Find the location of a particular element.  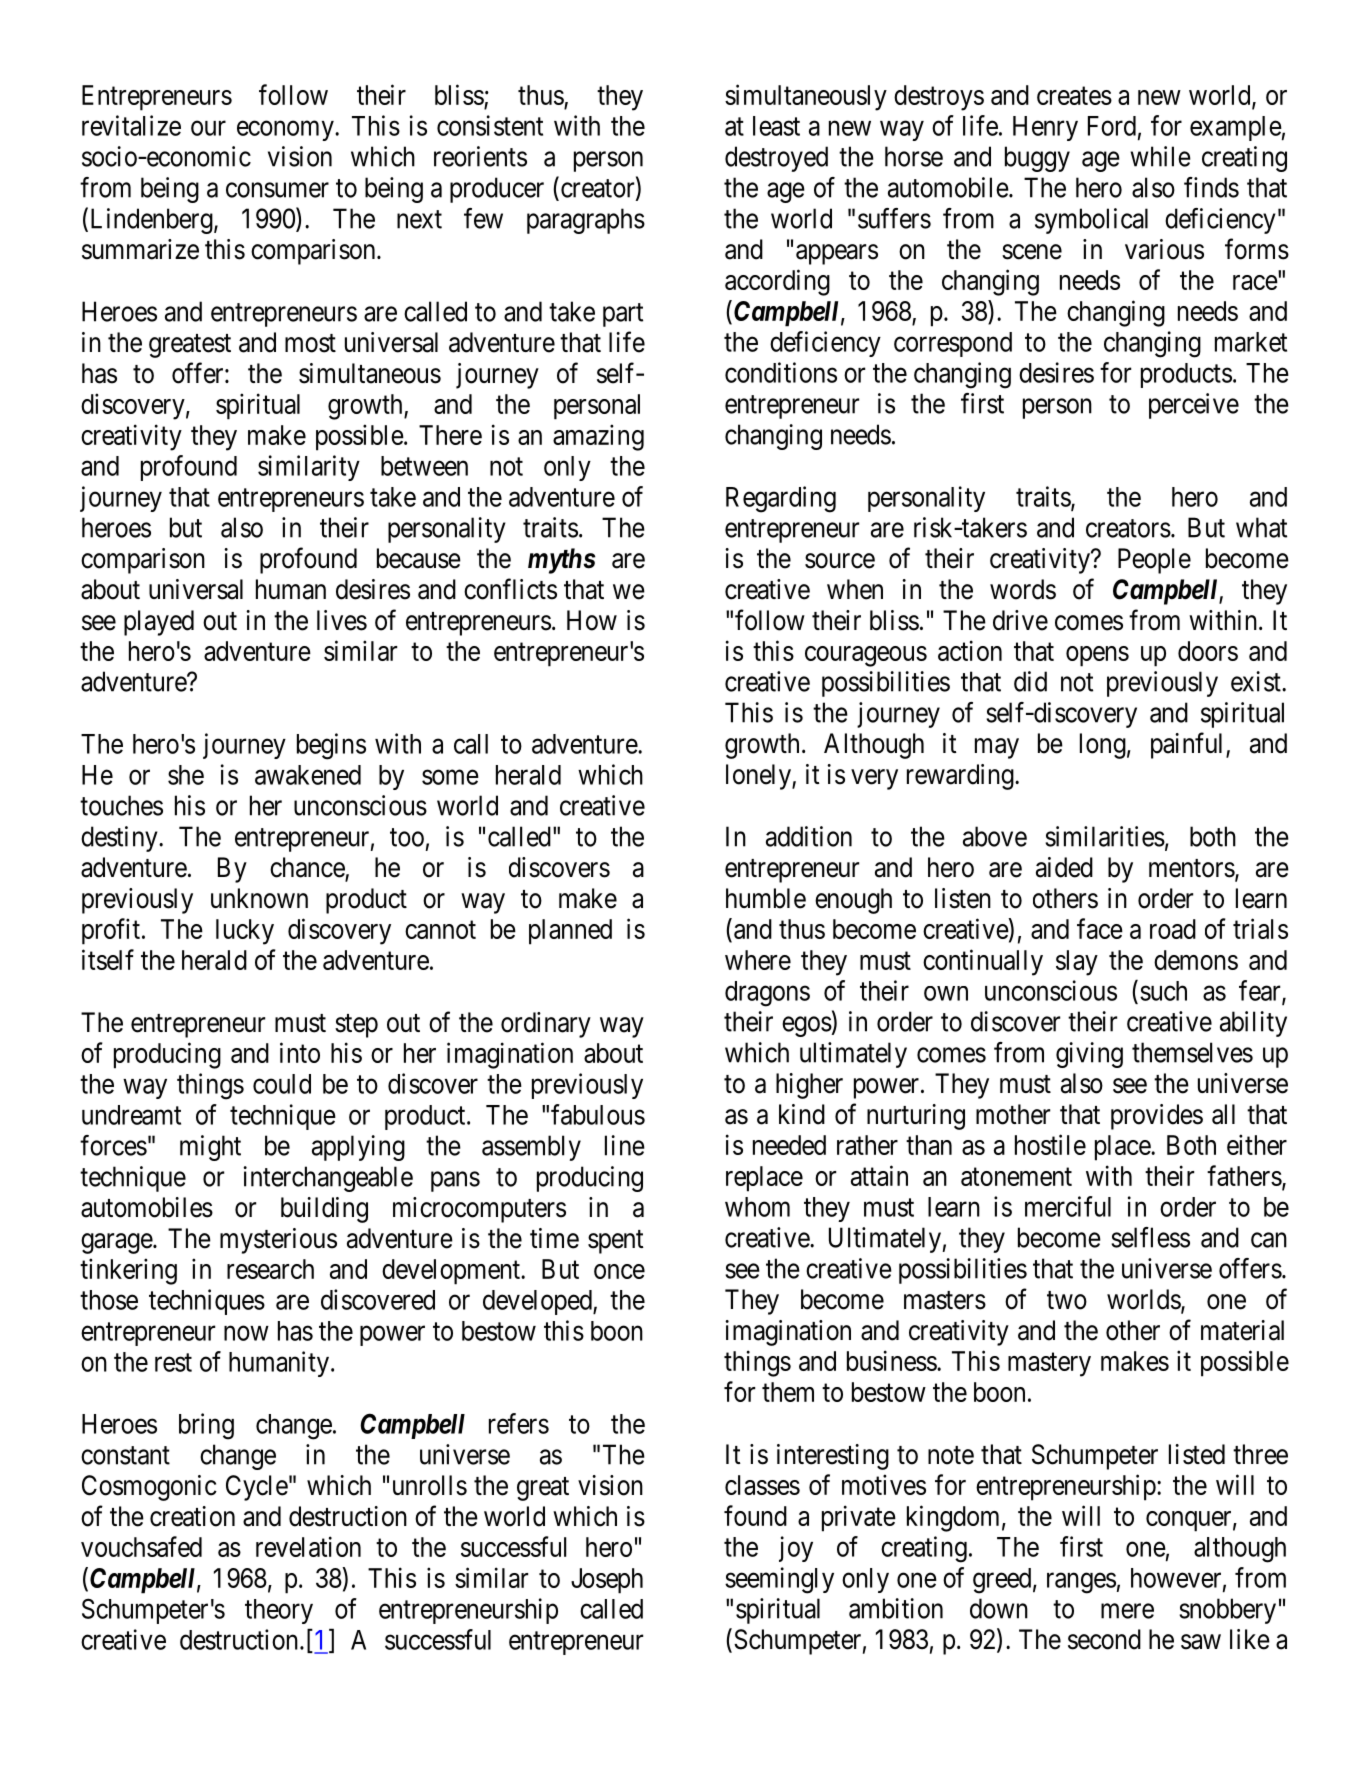

hostile is located at coordinates (1050, 1144).
